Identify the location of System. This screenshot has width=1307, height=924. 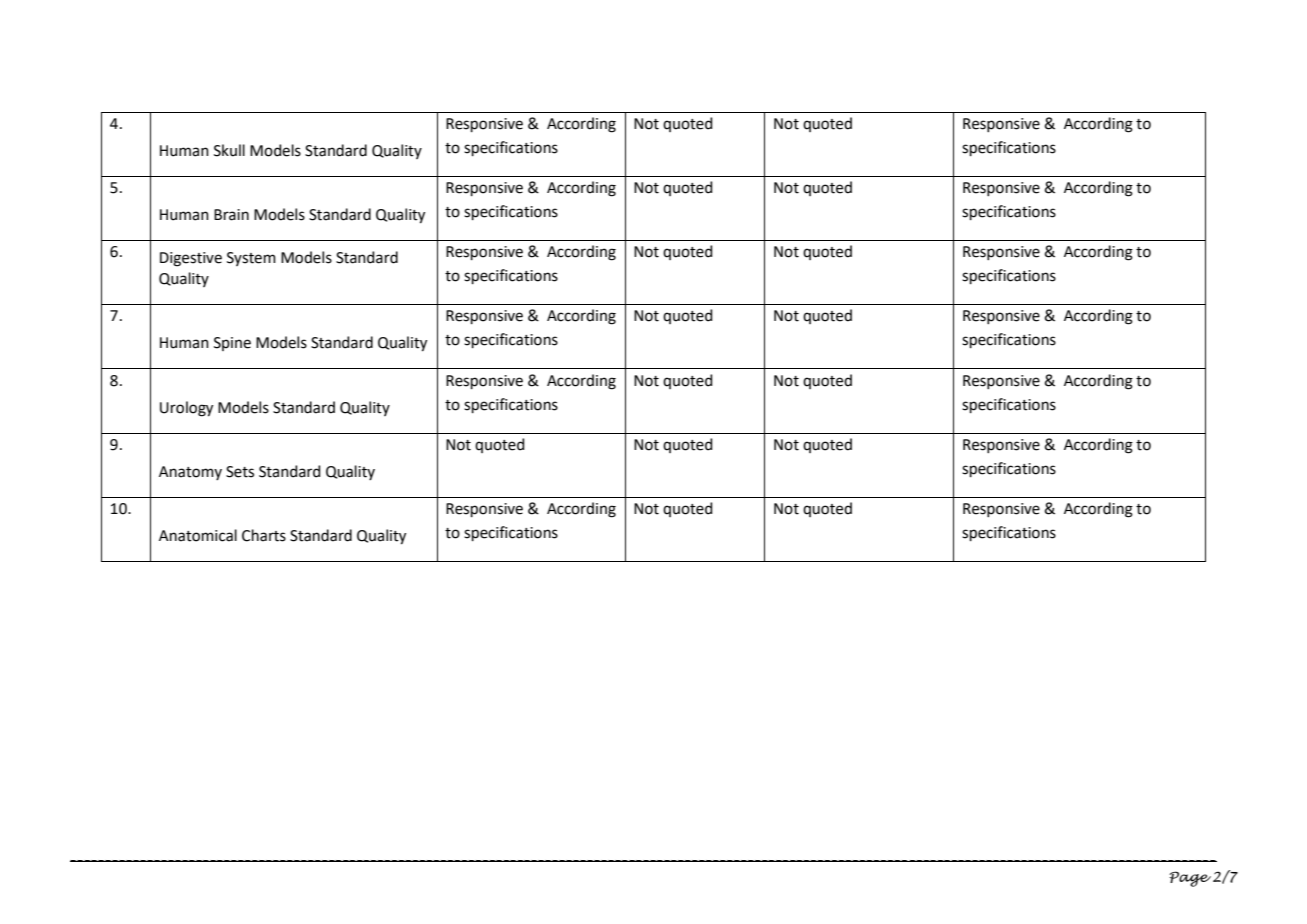
(251, 259).
